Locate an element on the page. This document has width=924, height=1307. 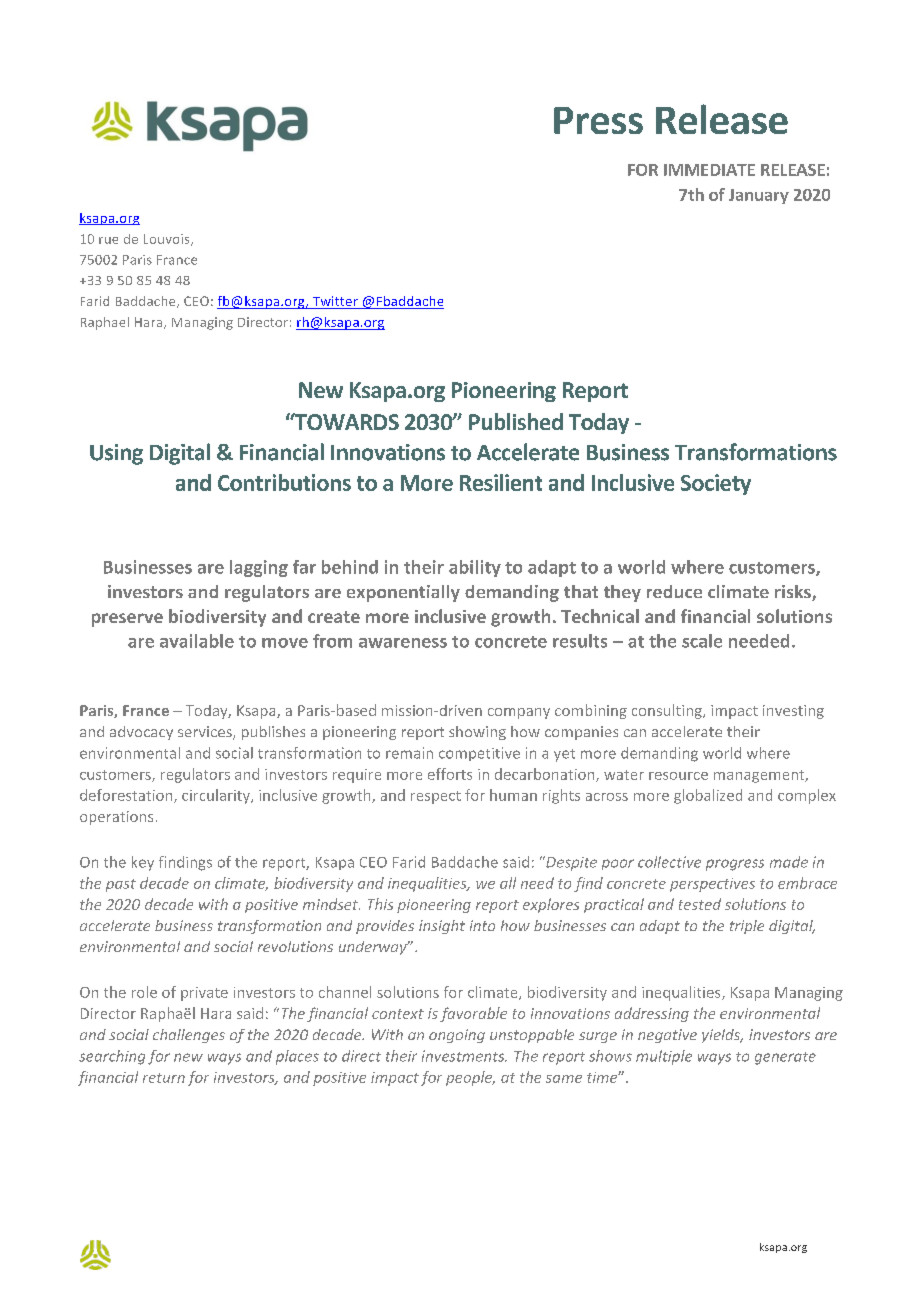
investments is located at coordinates (464, 1056).
